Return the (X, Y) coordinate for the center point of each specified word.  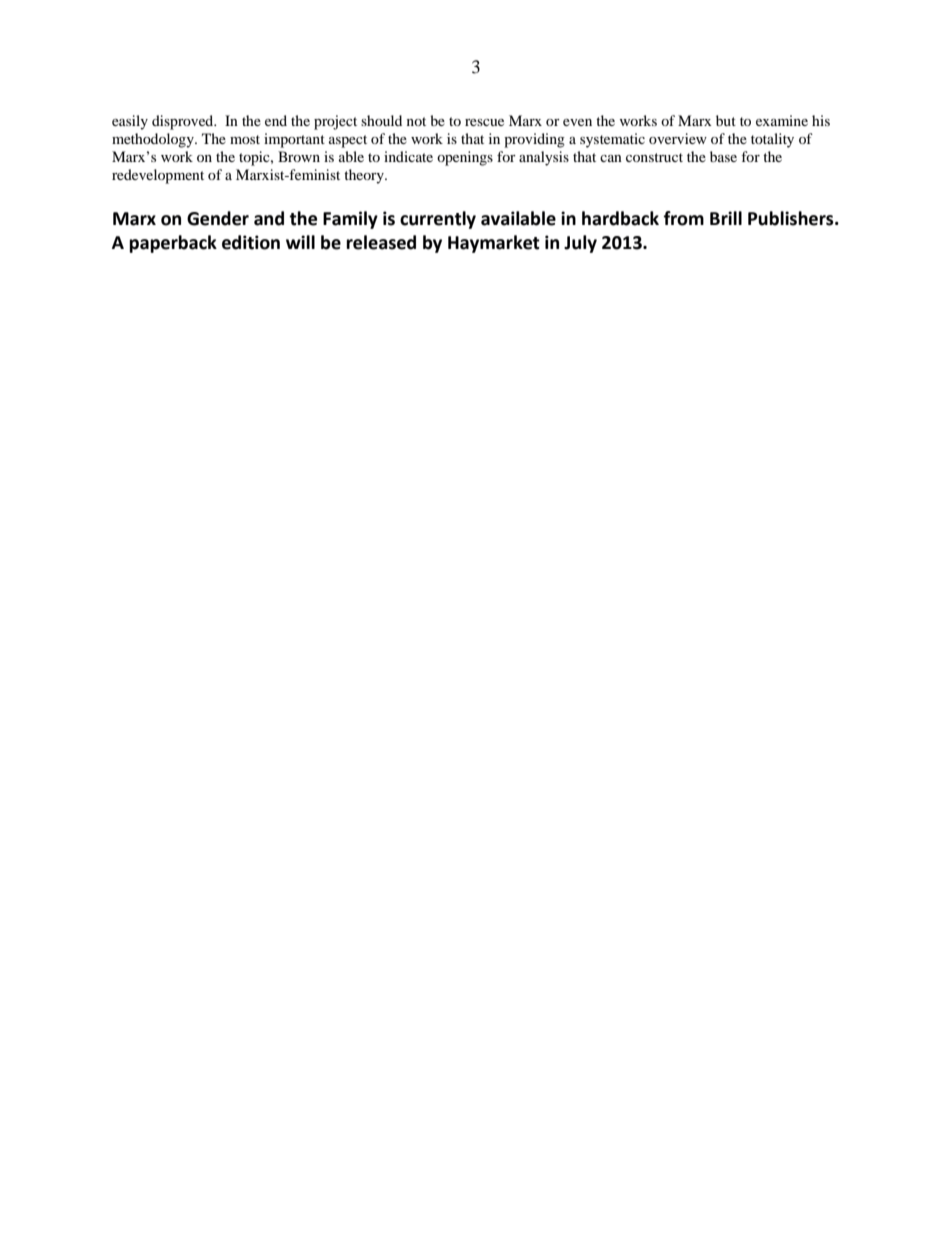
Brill (726, 218)
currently (438, 220)
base (723, 156)
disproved (184, 122)
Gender (218, 218)
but (726, 120)
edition (251, 242)
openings (465, 158)
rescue (484, 122)
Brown (299, 156)
